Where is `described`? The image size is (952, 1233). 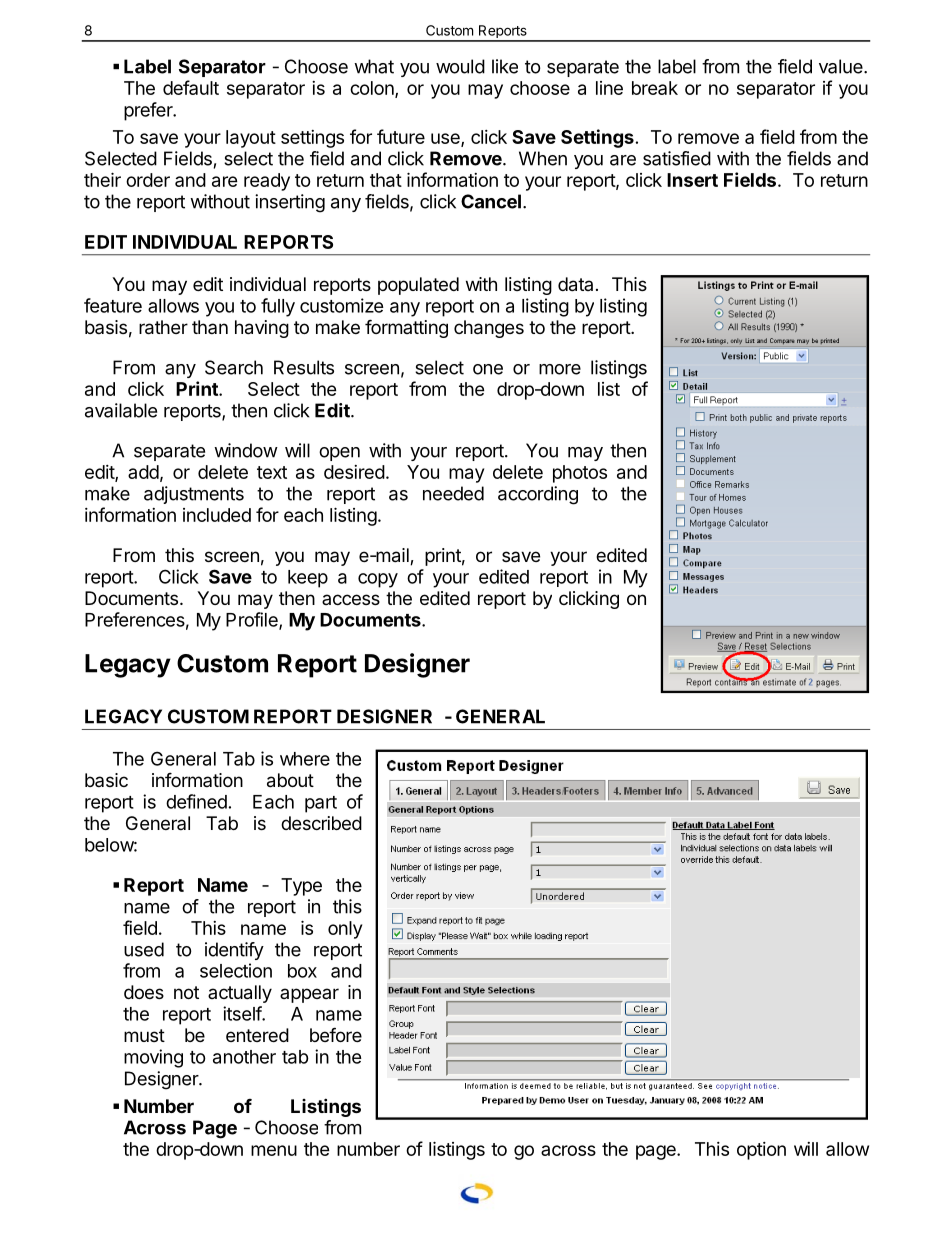
described is located at coordinates (321, 823).
